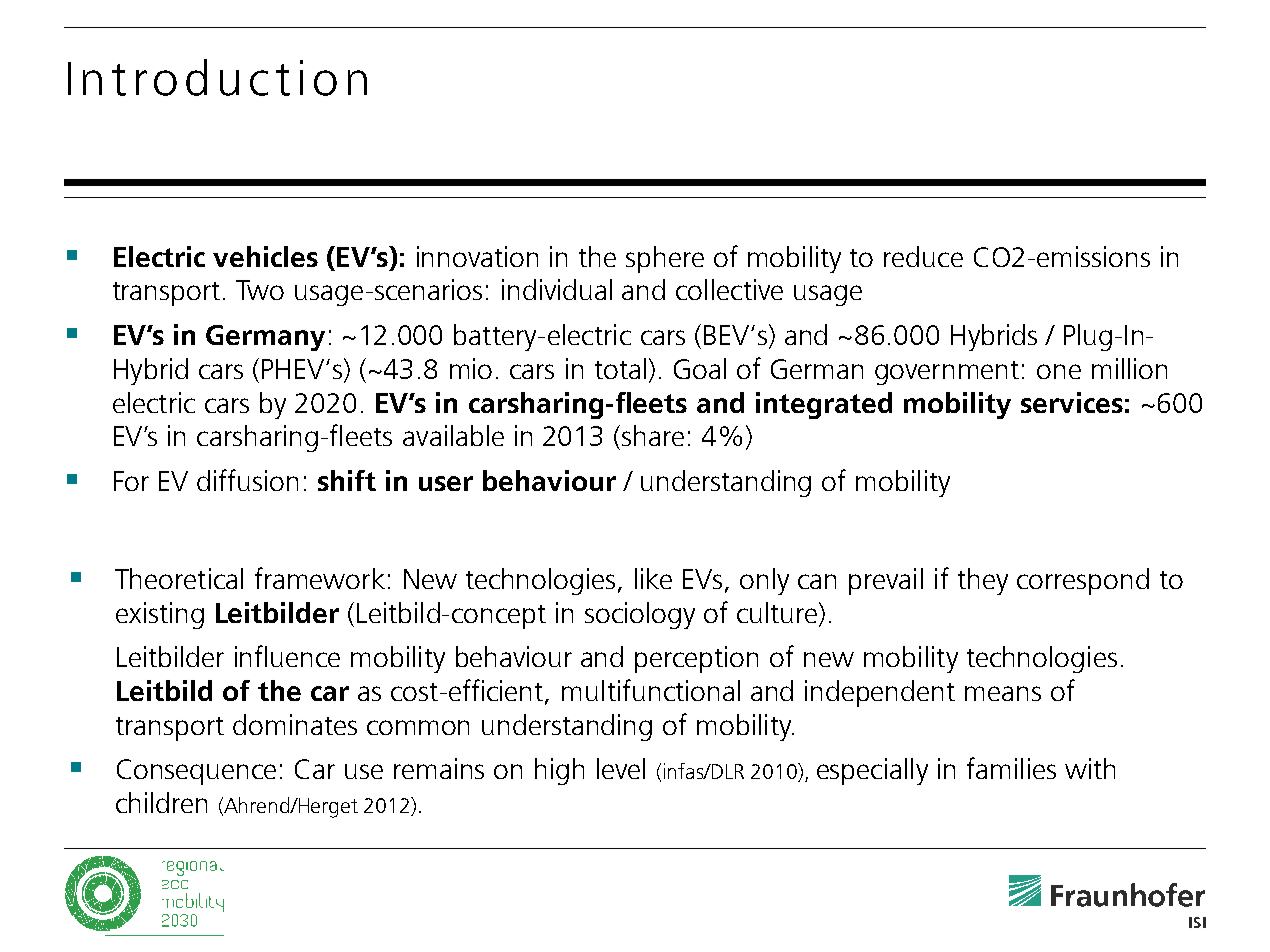  I want to click on diffusion, so click(247, 480).
